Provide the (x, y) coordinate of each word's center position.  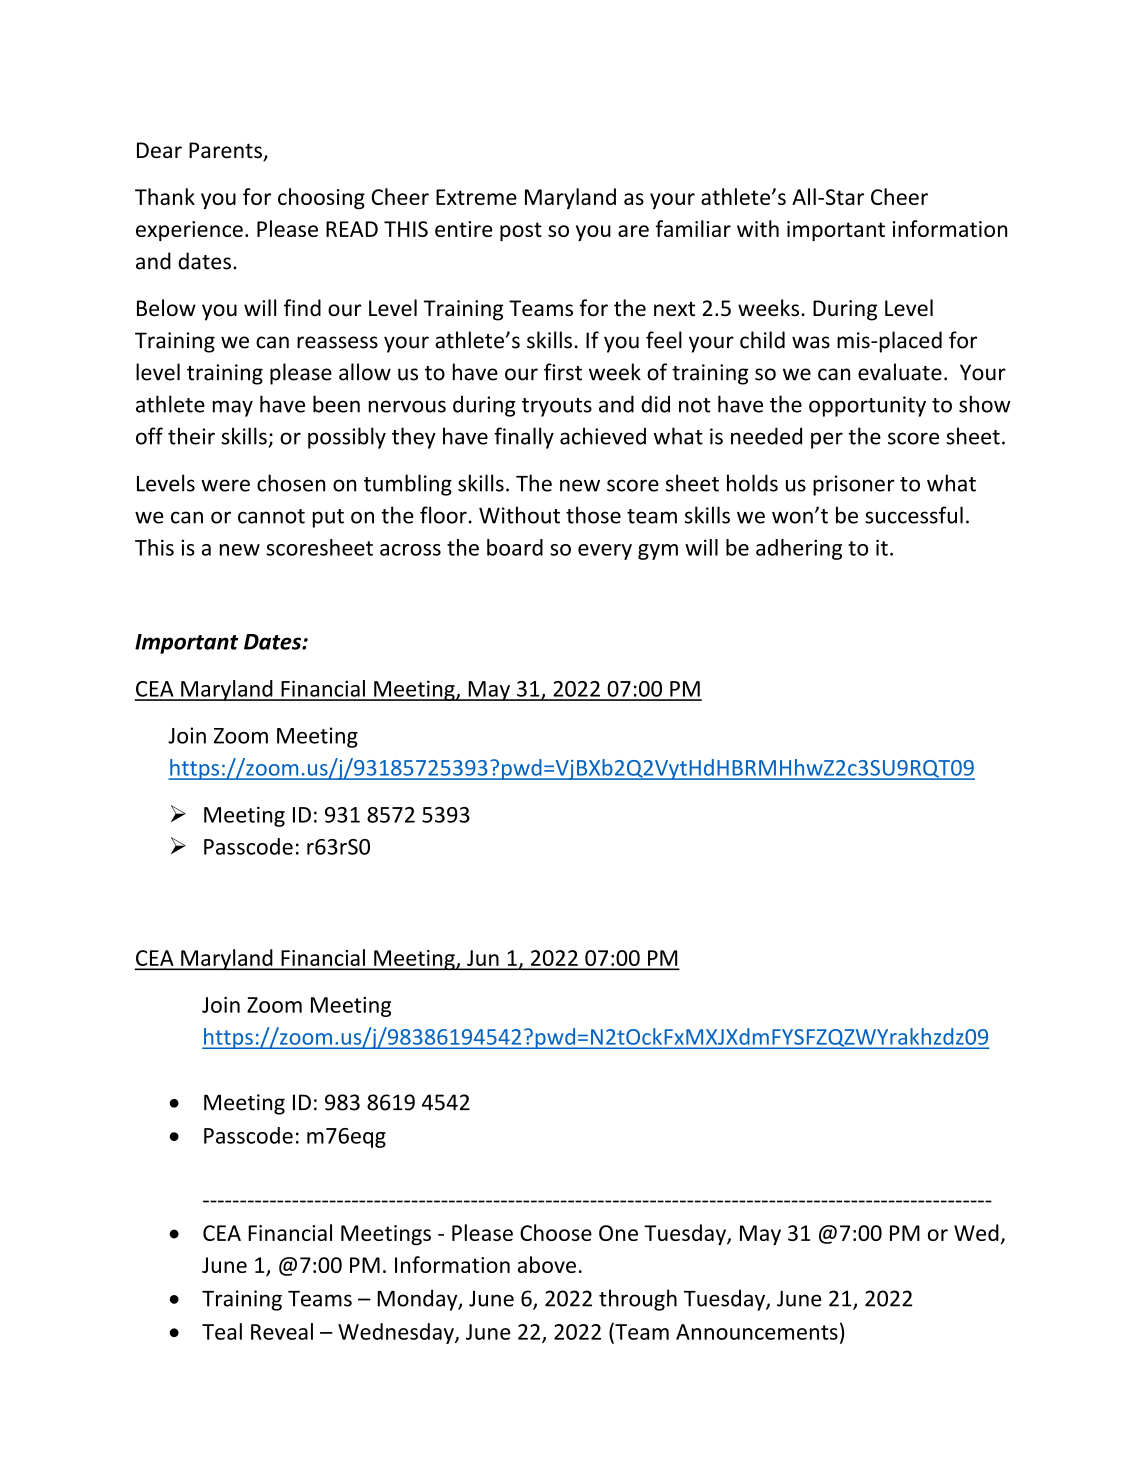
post (521, 231)
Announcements (757, 1332)
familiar (693, 228)
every (605, 552)
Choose (556, 1232)
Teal (222, 1331)
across (410, 550)
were (225, 485)
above (547, 1264)
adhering (799, 549)
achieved (603, 436)
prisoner (853, 485)
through (638, 1300)
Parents (226, 151)
